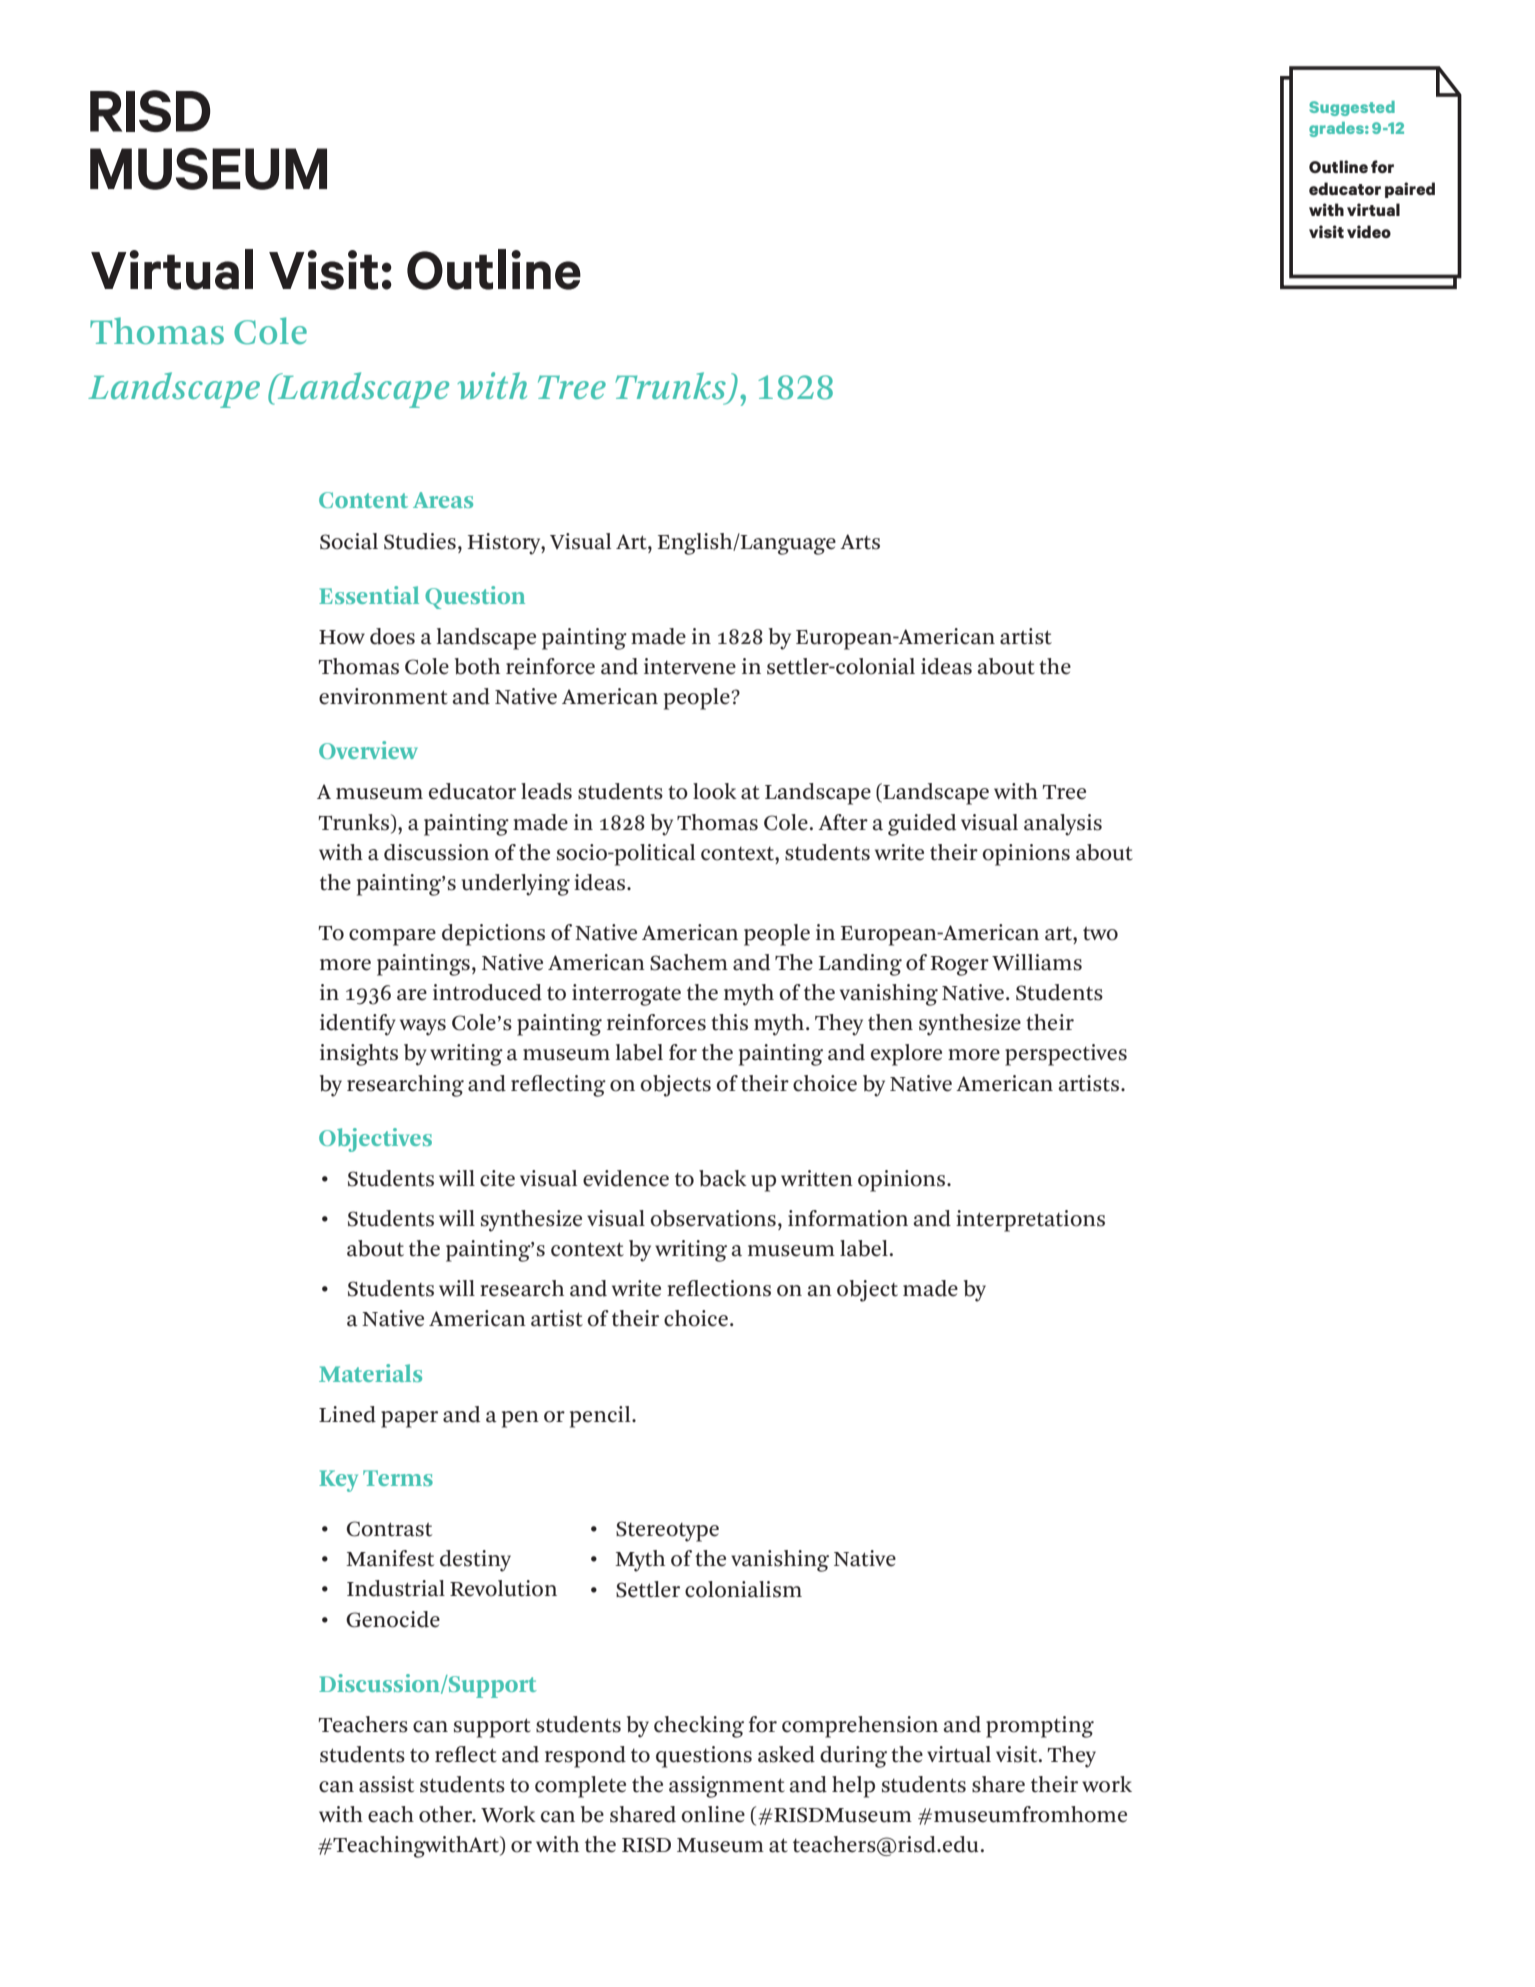 The width and height of the document is (1535, 1987). What do you see at coordinates (546, 791) in the document?
I see `leads` at bounding box center [546, 791].
